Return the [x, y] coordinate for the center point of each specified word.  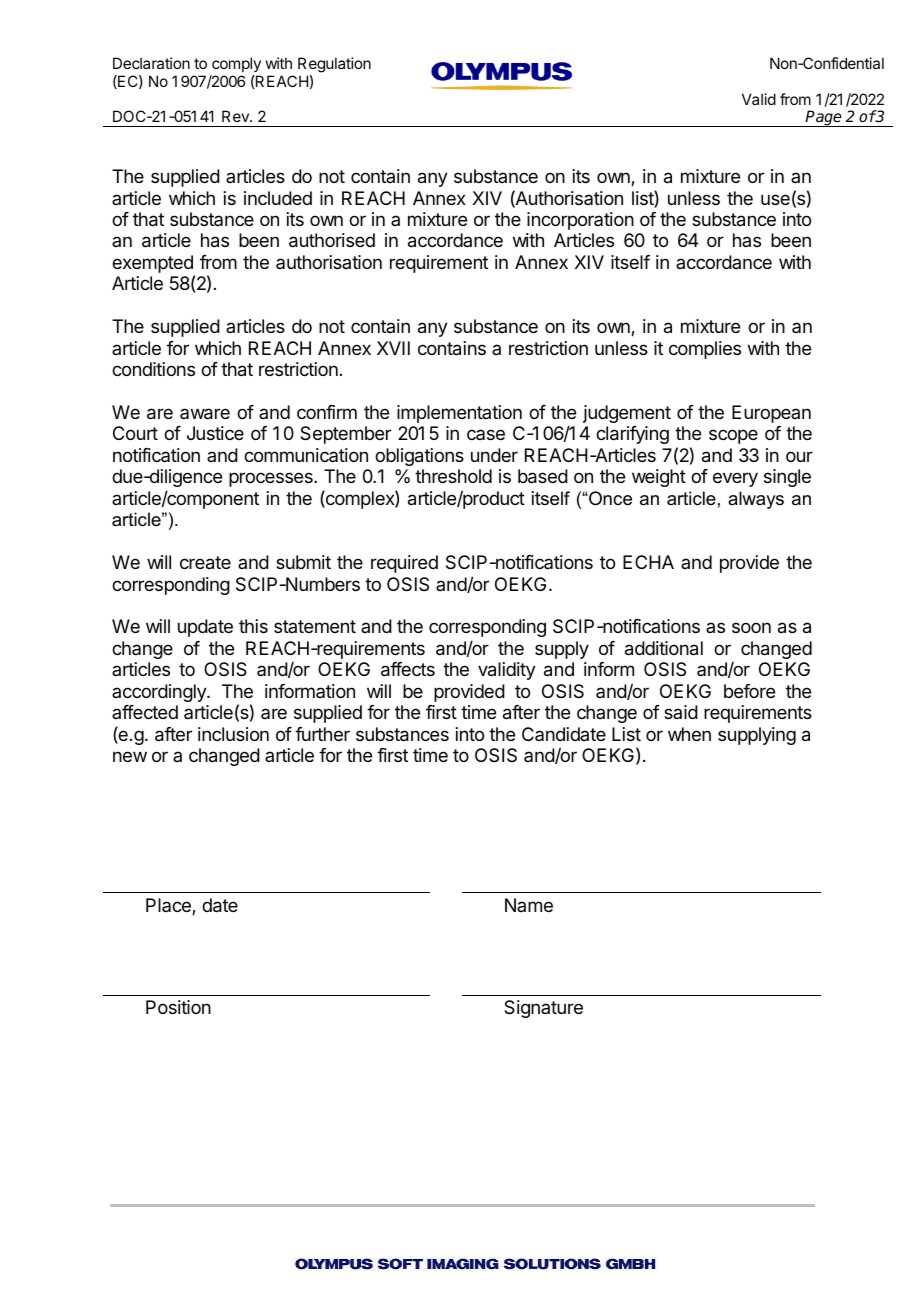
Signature [543, 1009]
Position [178, 1007]
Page [824, 118]
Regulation [334, 65]
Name [529, 905]
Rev [236, 116]
